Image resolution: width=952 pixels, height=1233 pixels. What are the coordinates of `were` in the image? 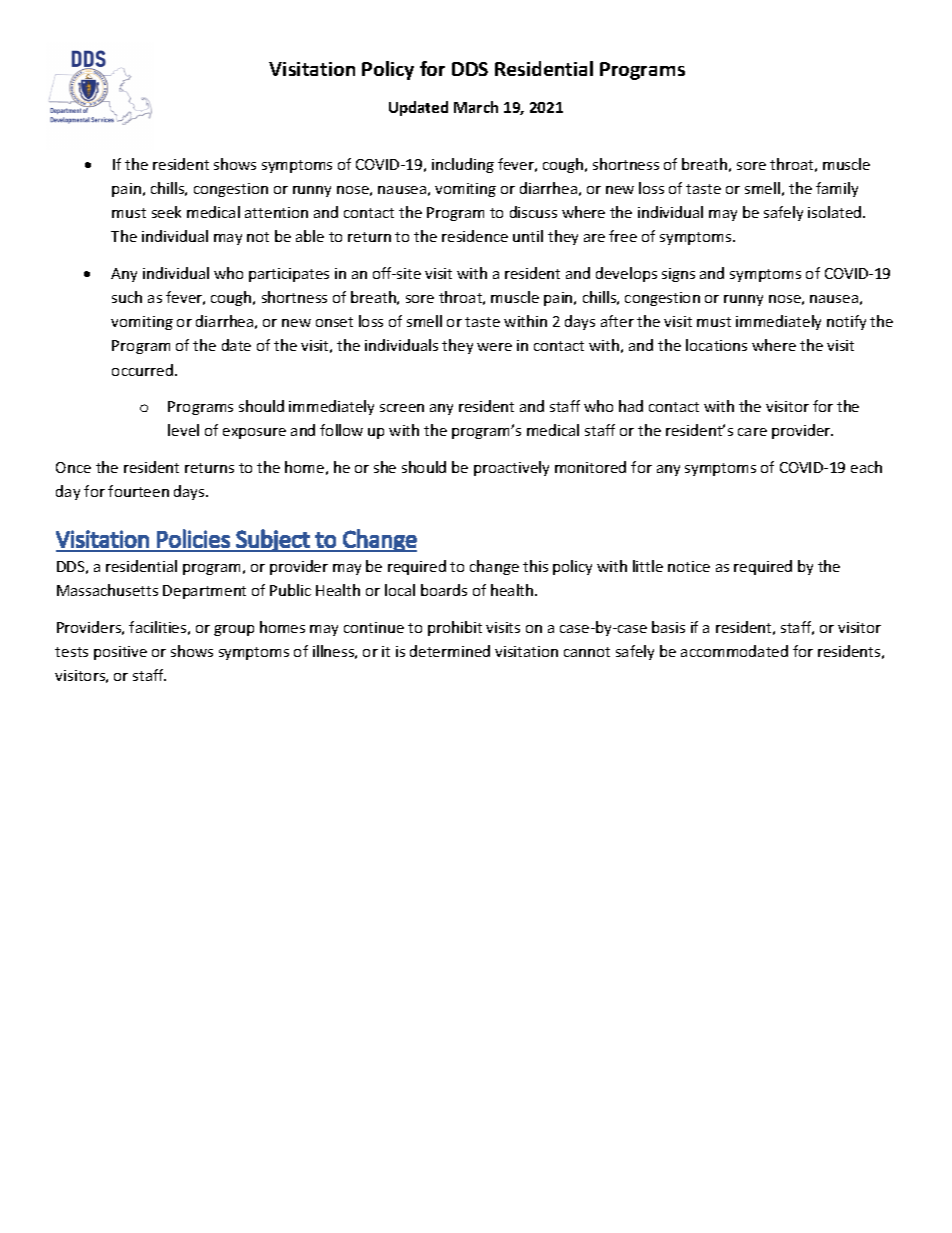 It's located at (494, 347).
